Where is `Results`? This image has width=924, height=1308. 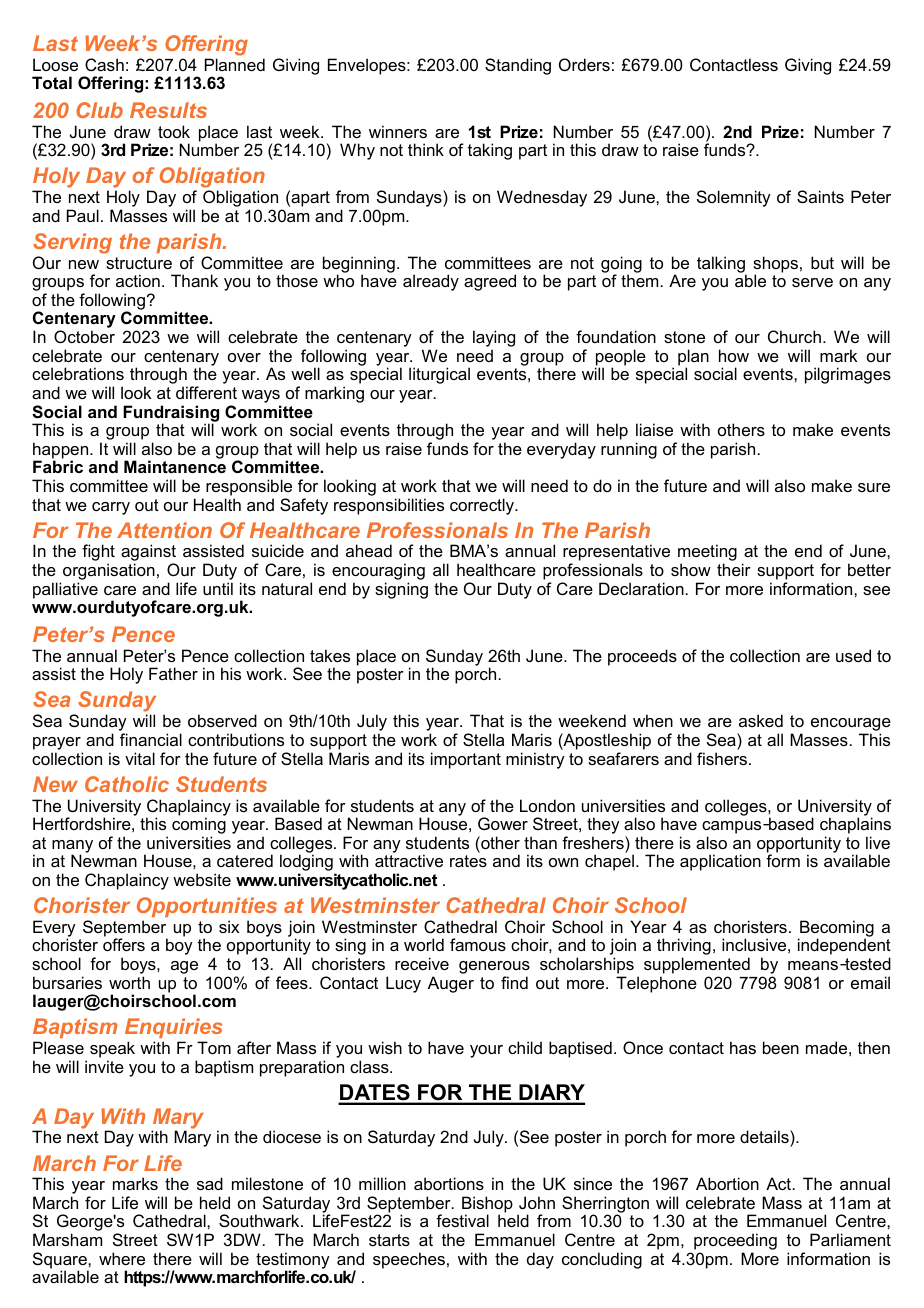 Results is located at coordinates (168, 110).
